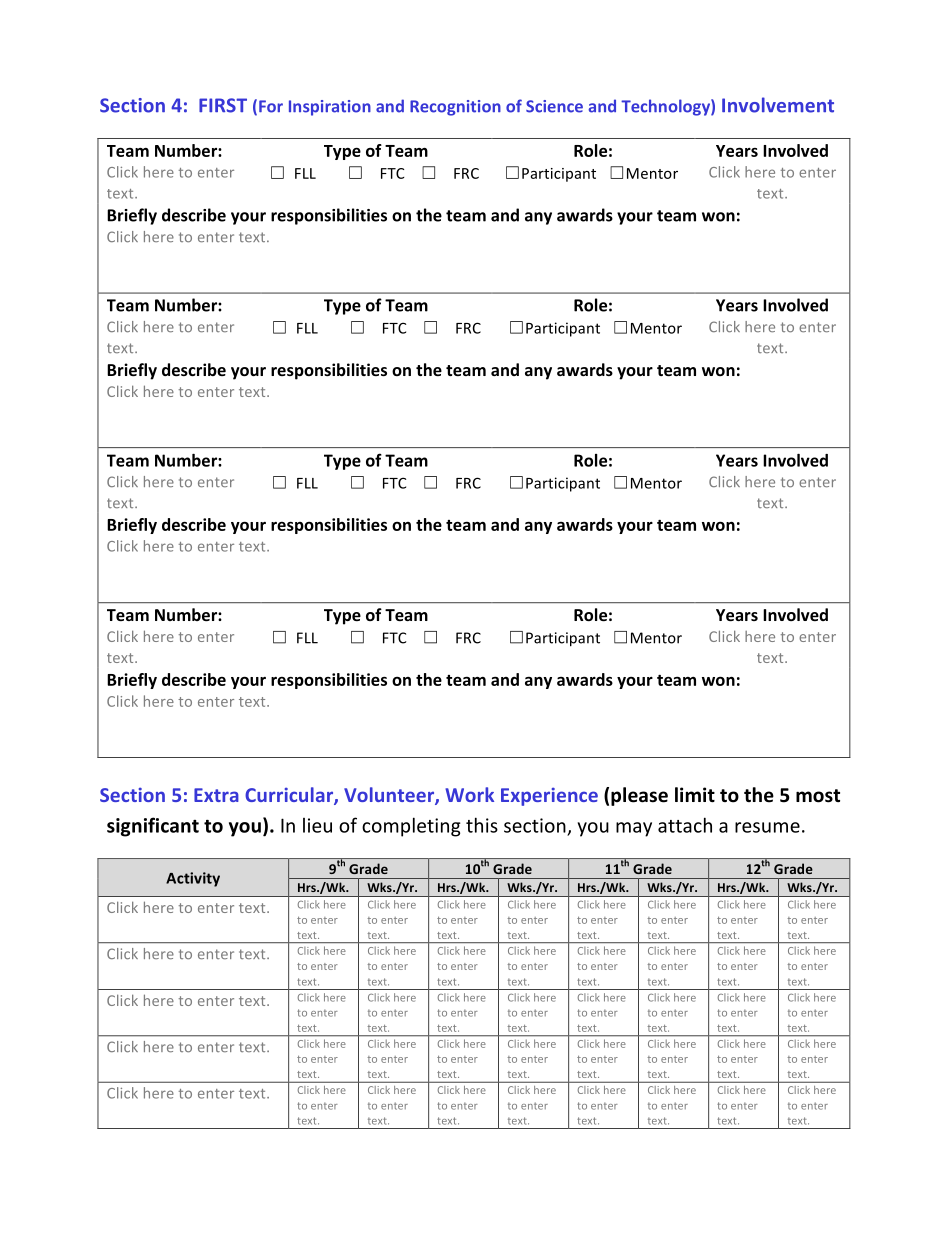  I want to click on FIRST, so click(223, 105).
